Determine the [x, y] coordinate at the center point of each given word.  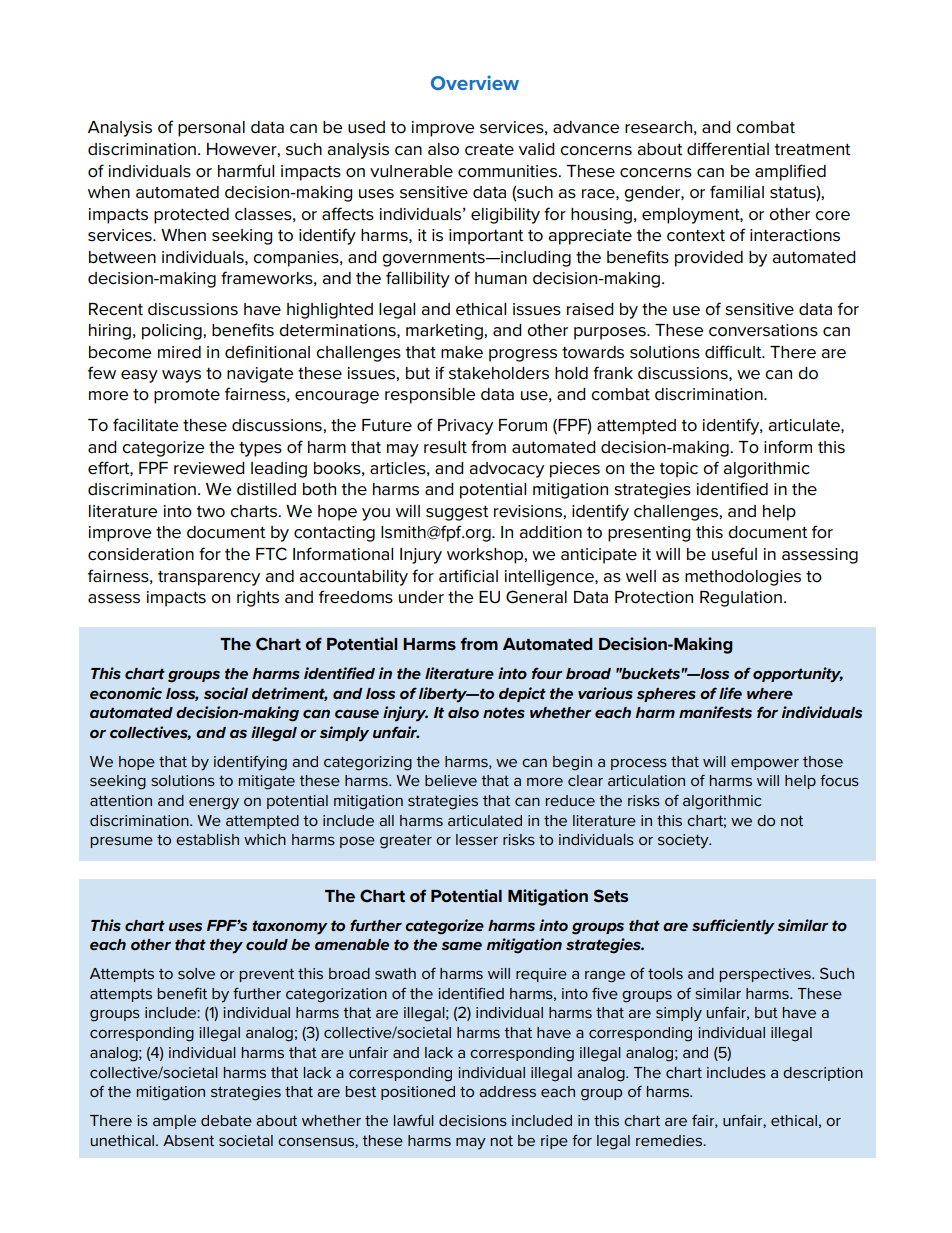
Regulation [741, 599]
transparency [209, 578]
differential [728, 149]
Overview [475, 82]
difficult [734, 352]
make [462, 352]
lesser [477, 839]
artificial [468, 576]
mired [179, 352]
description [823, 1074]
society [684, 841]
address [507, 1091]
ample [174, 1122]
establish [207, 839]
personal [211, 129]
